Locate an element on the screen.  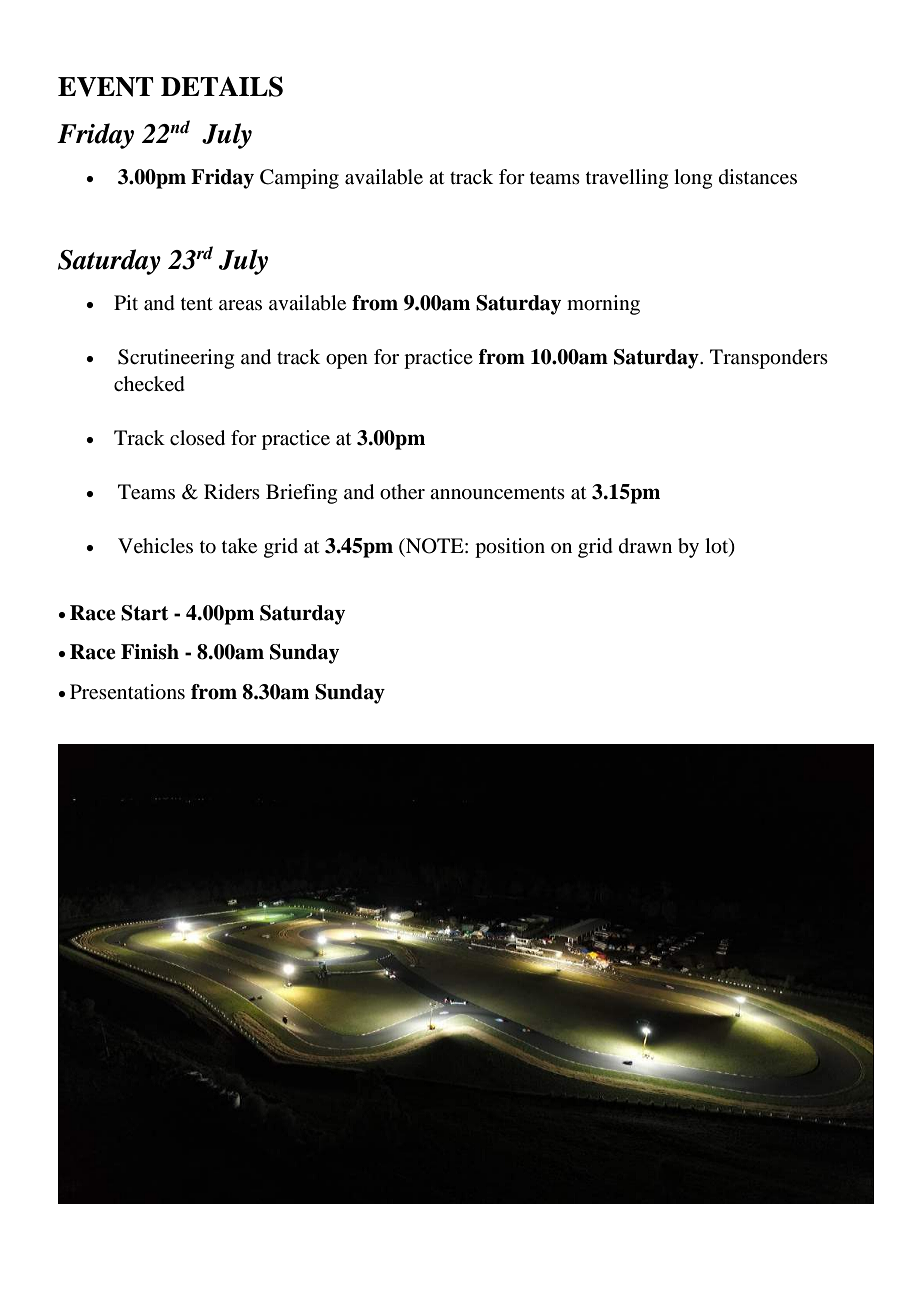
long is located at coordinates (693, 179).
